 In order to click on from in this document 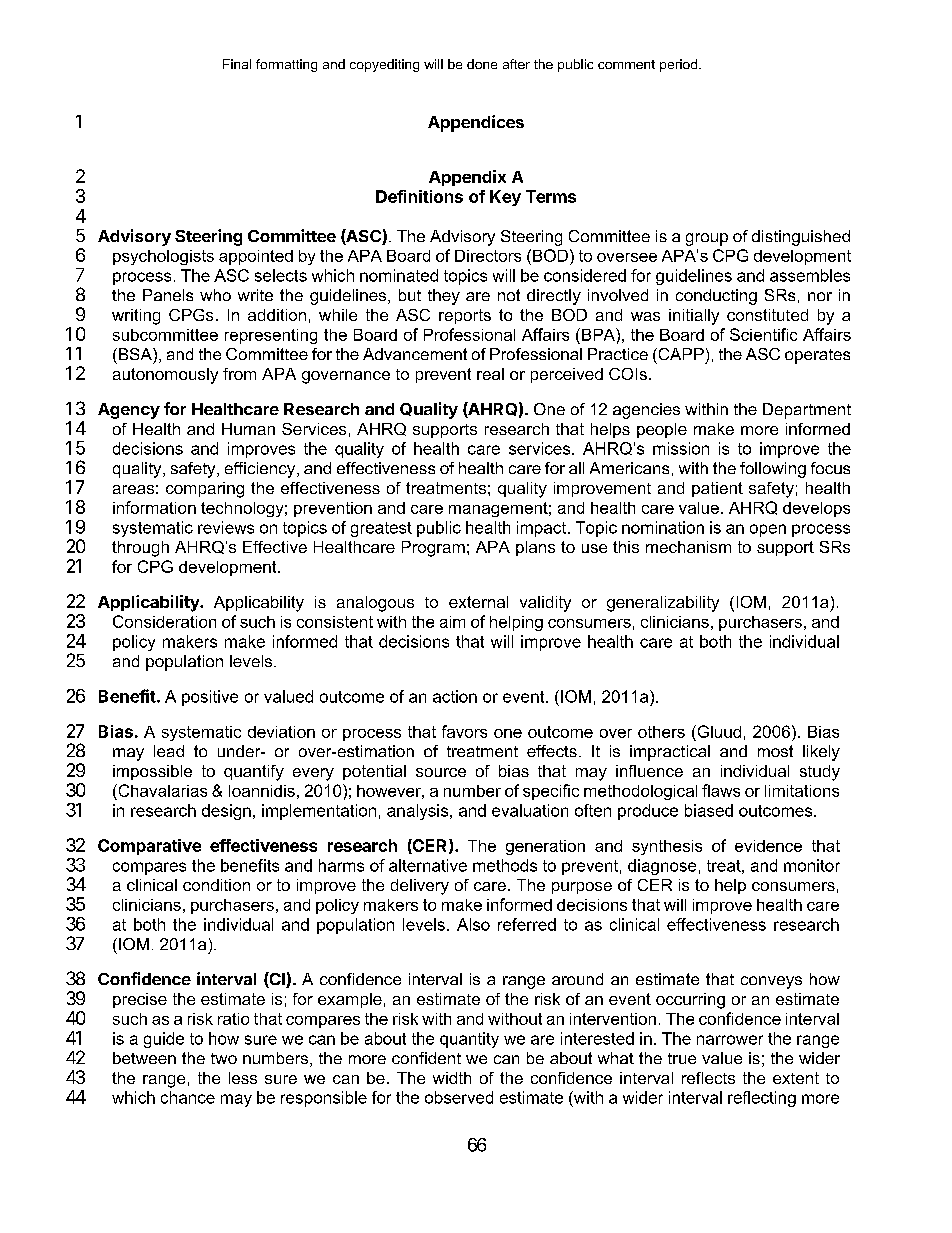, I will do `click(239, 374)`.
